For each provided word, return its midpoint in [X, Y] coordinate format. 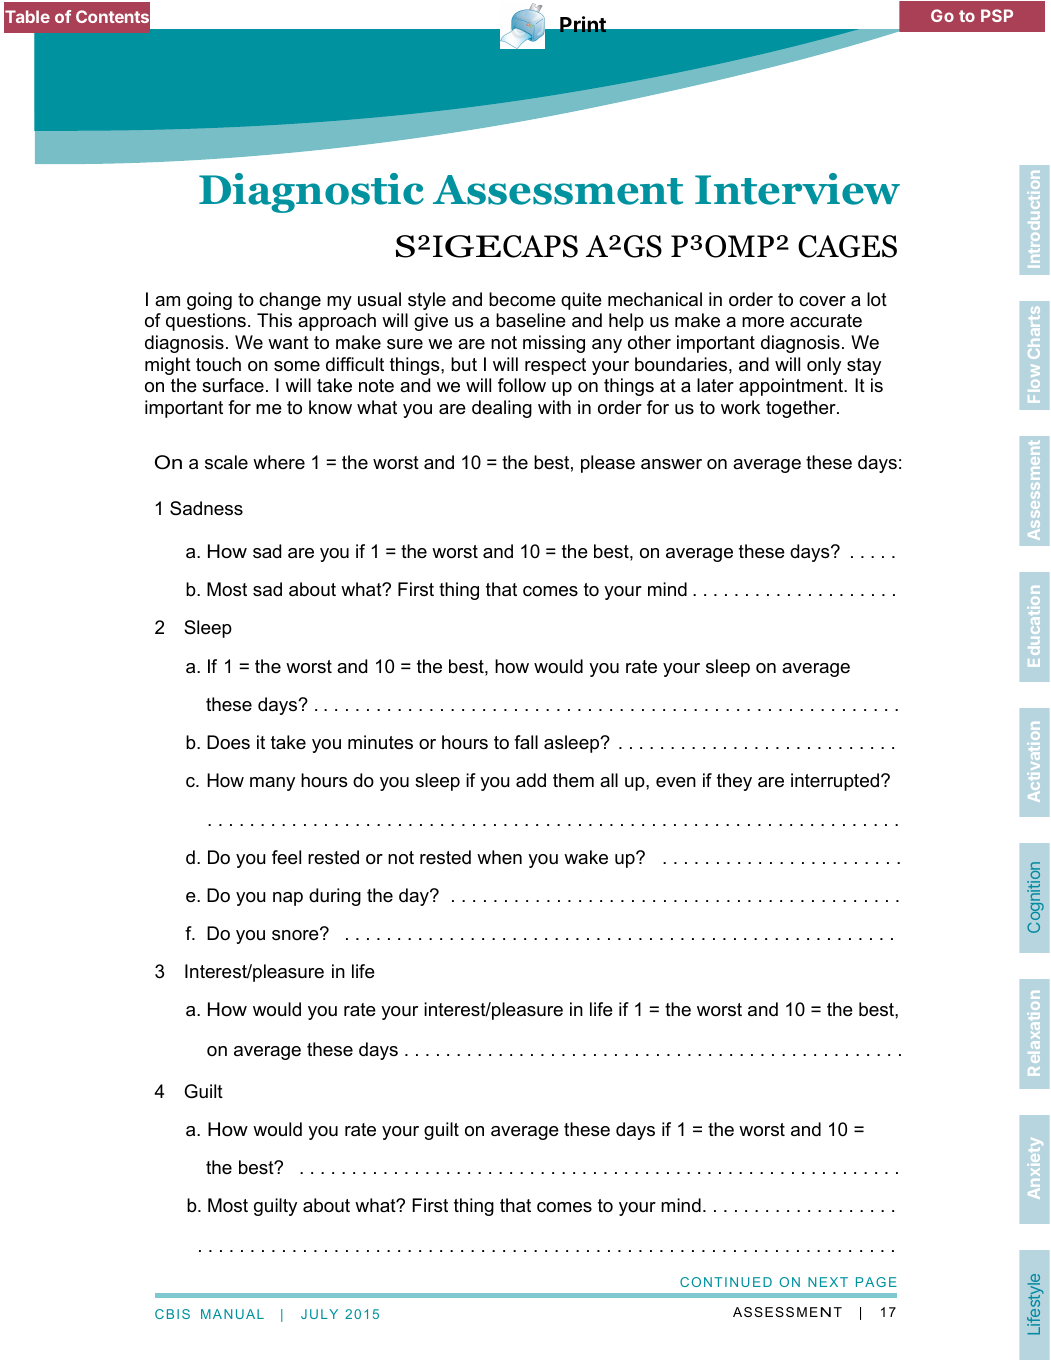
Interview [797, 189]
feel [286, 857]
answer [671, 464]
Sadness [206, 508]
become [522, 299]
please [608, 464]
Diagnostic [311, 193]
